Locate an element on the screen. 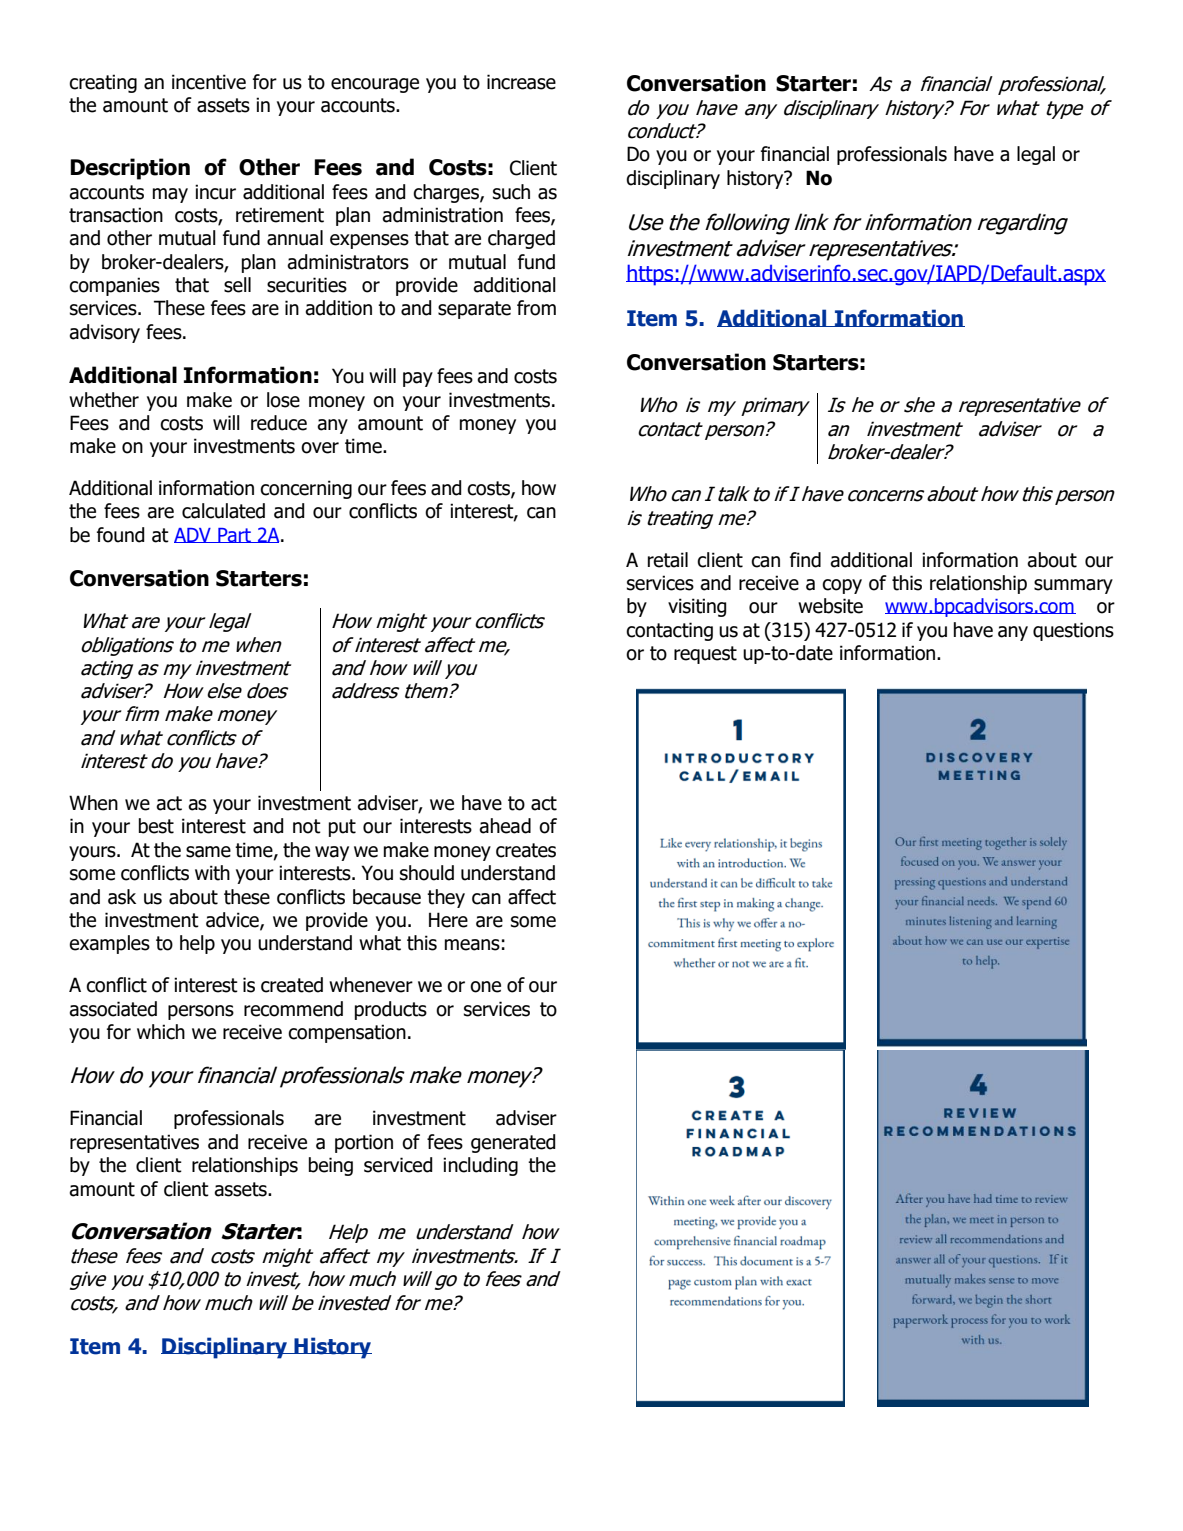 The height and width of the screenshot is (1531, 1183). questions is located at coordinates (1073, 631).
